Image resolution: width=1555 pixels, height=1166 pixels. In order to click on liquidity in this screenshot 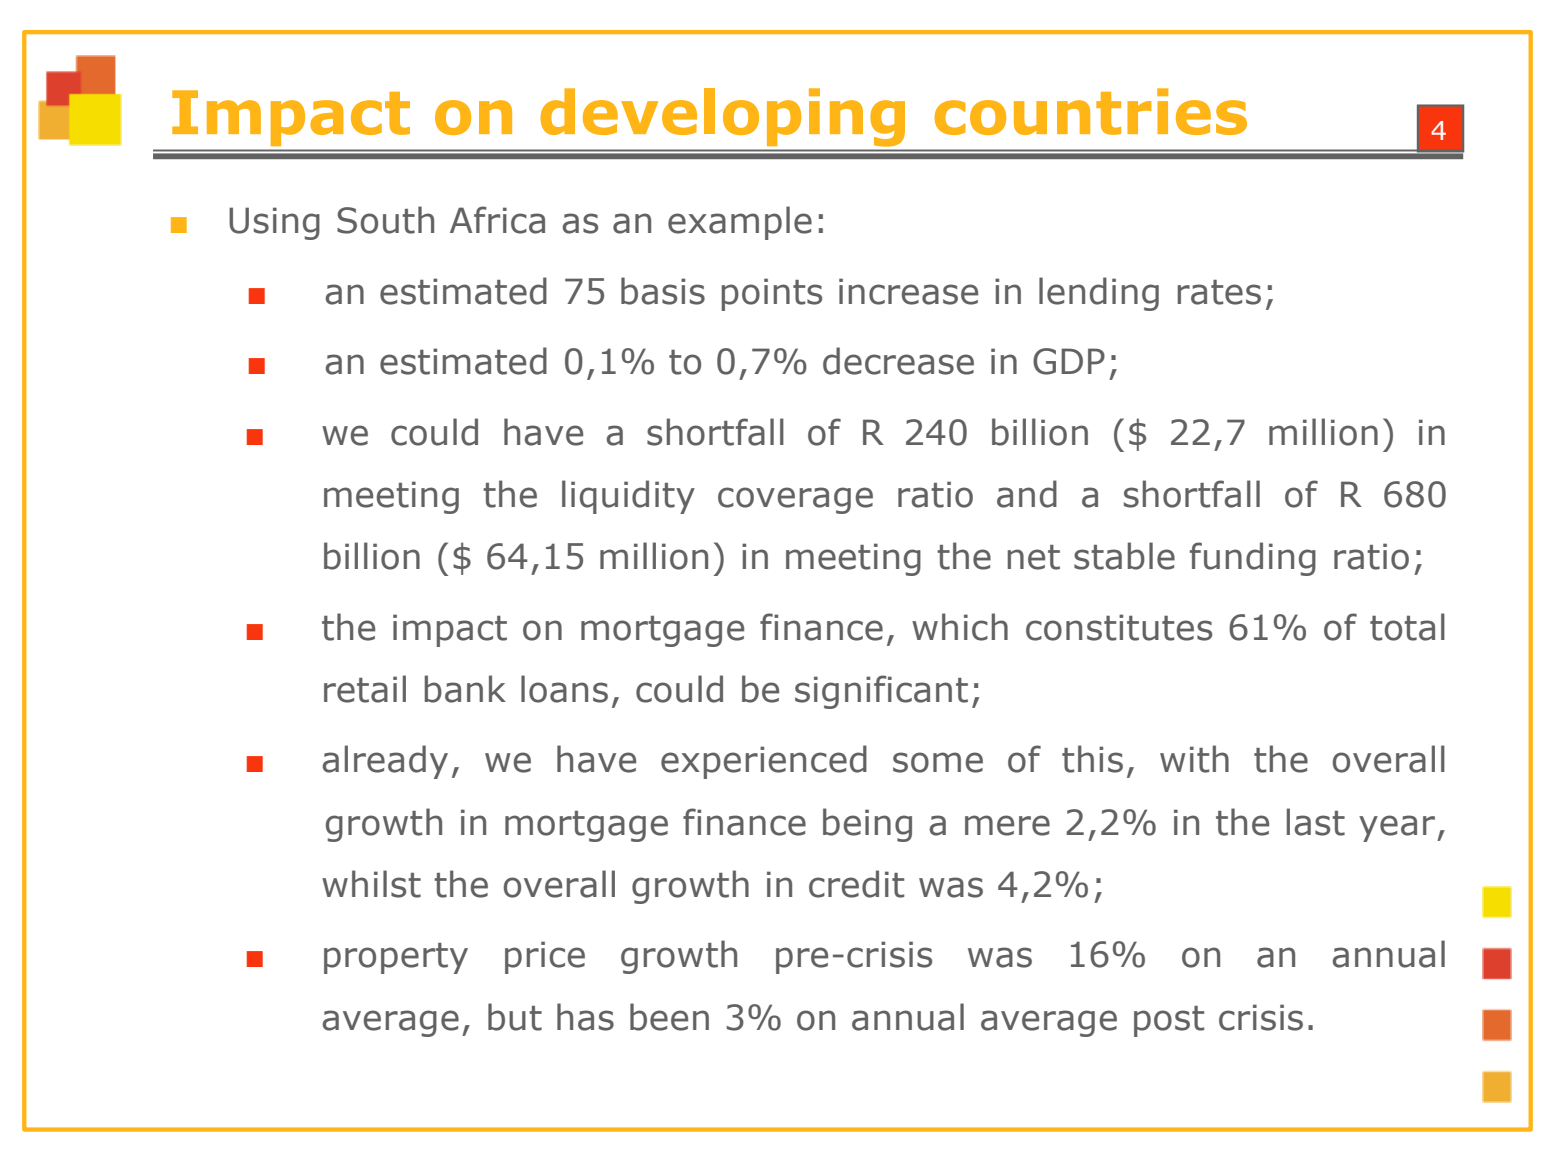, I will do `click(628, 497)`.
